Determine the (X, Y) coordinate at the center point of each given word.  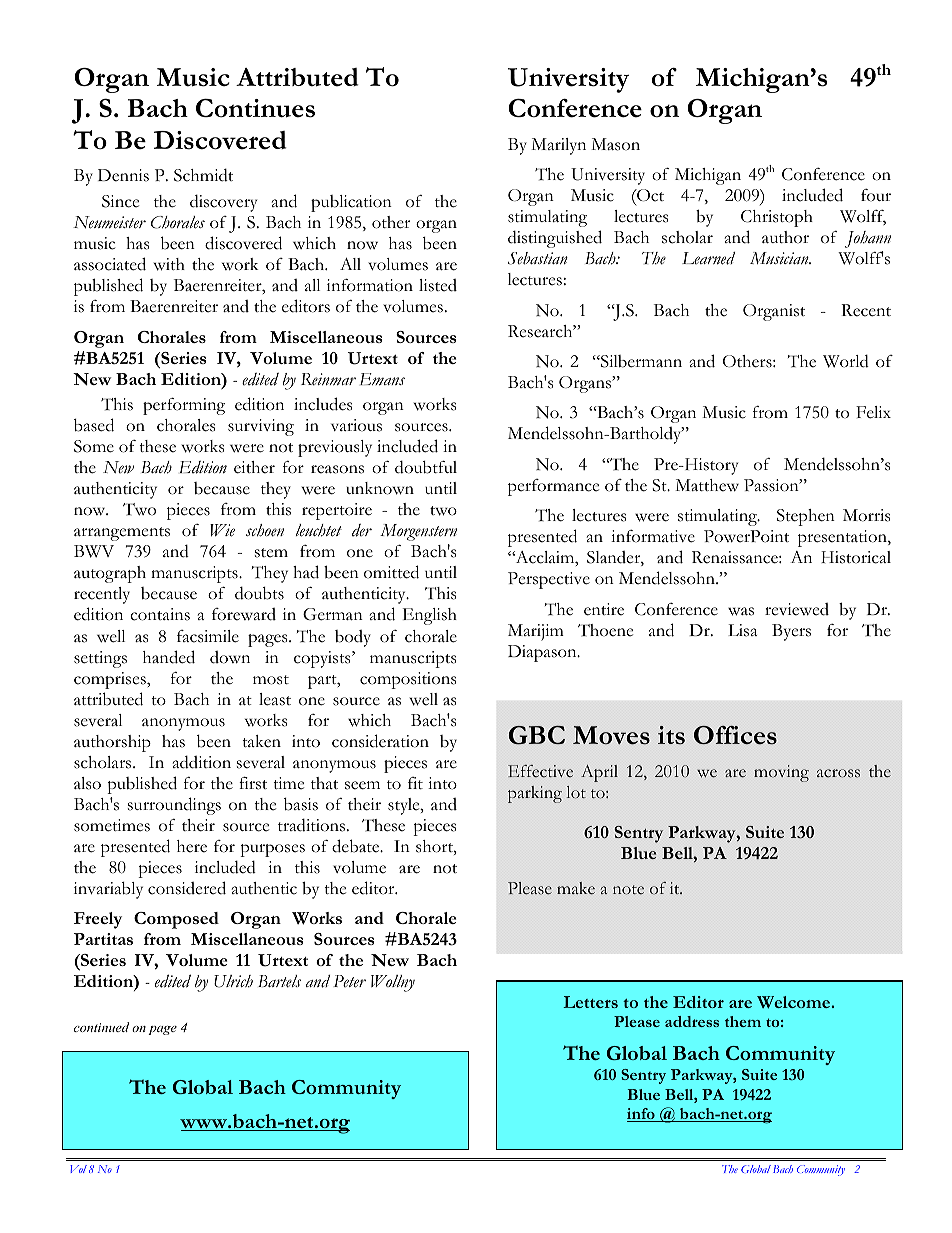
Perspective (549, 580)
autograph (110, 574)
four (876, 195)
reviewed (797, 609)
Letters (590, 1002)
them (743, 1021)
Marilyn (558, 146)
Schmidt (203, 175)
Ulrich (233, 981)
